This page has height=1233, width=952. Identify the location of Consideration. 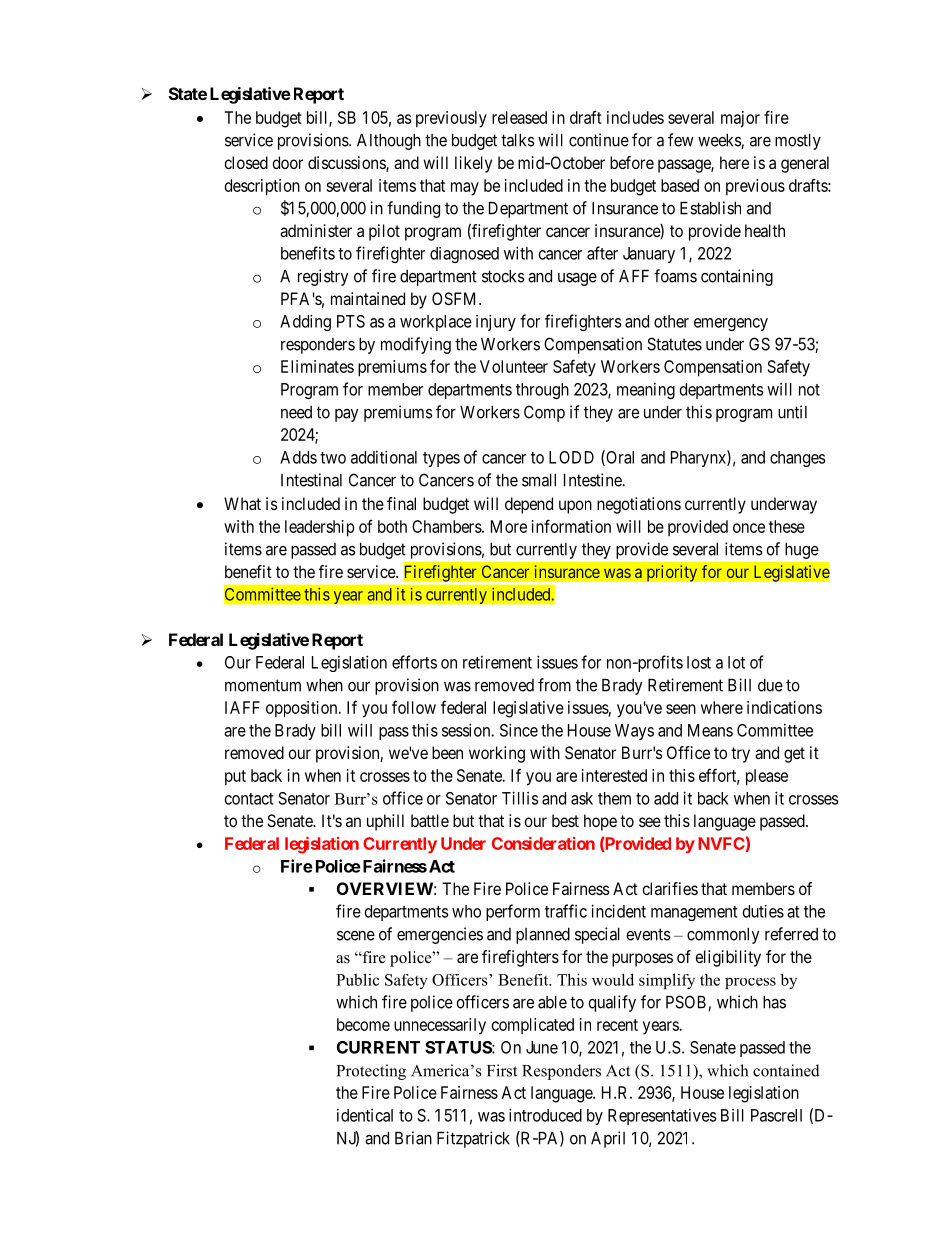
(543, 843).
